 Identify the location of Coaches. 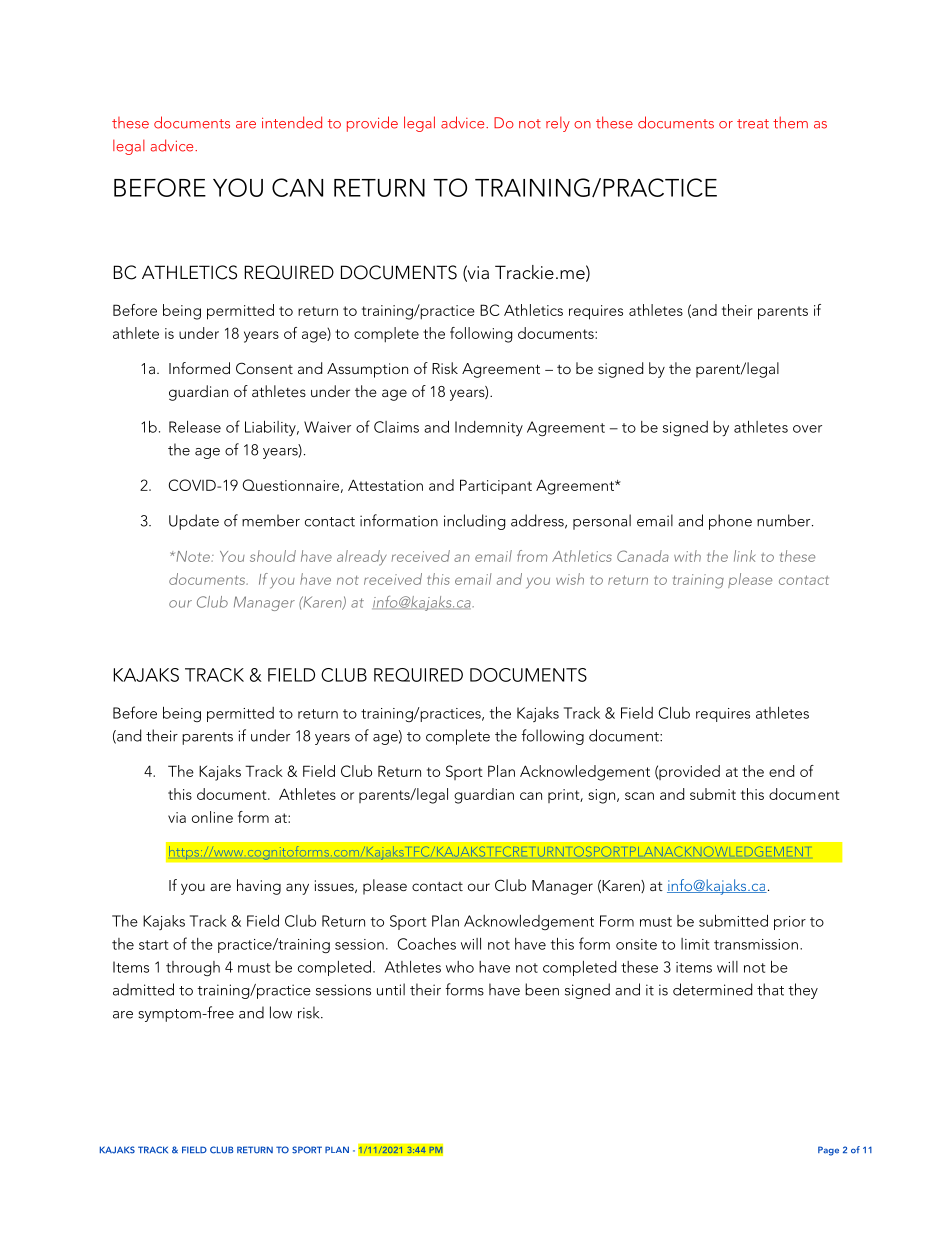
(427, 943).
